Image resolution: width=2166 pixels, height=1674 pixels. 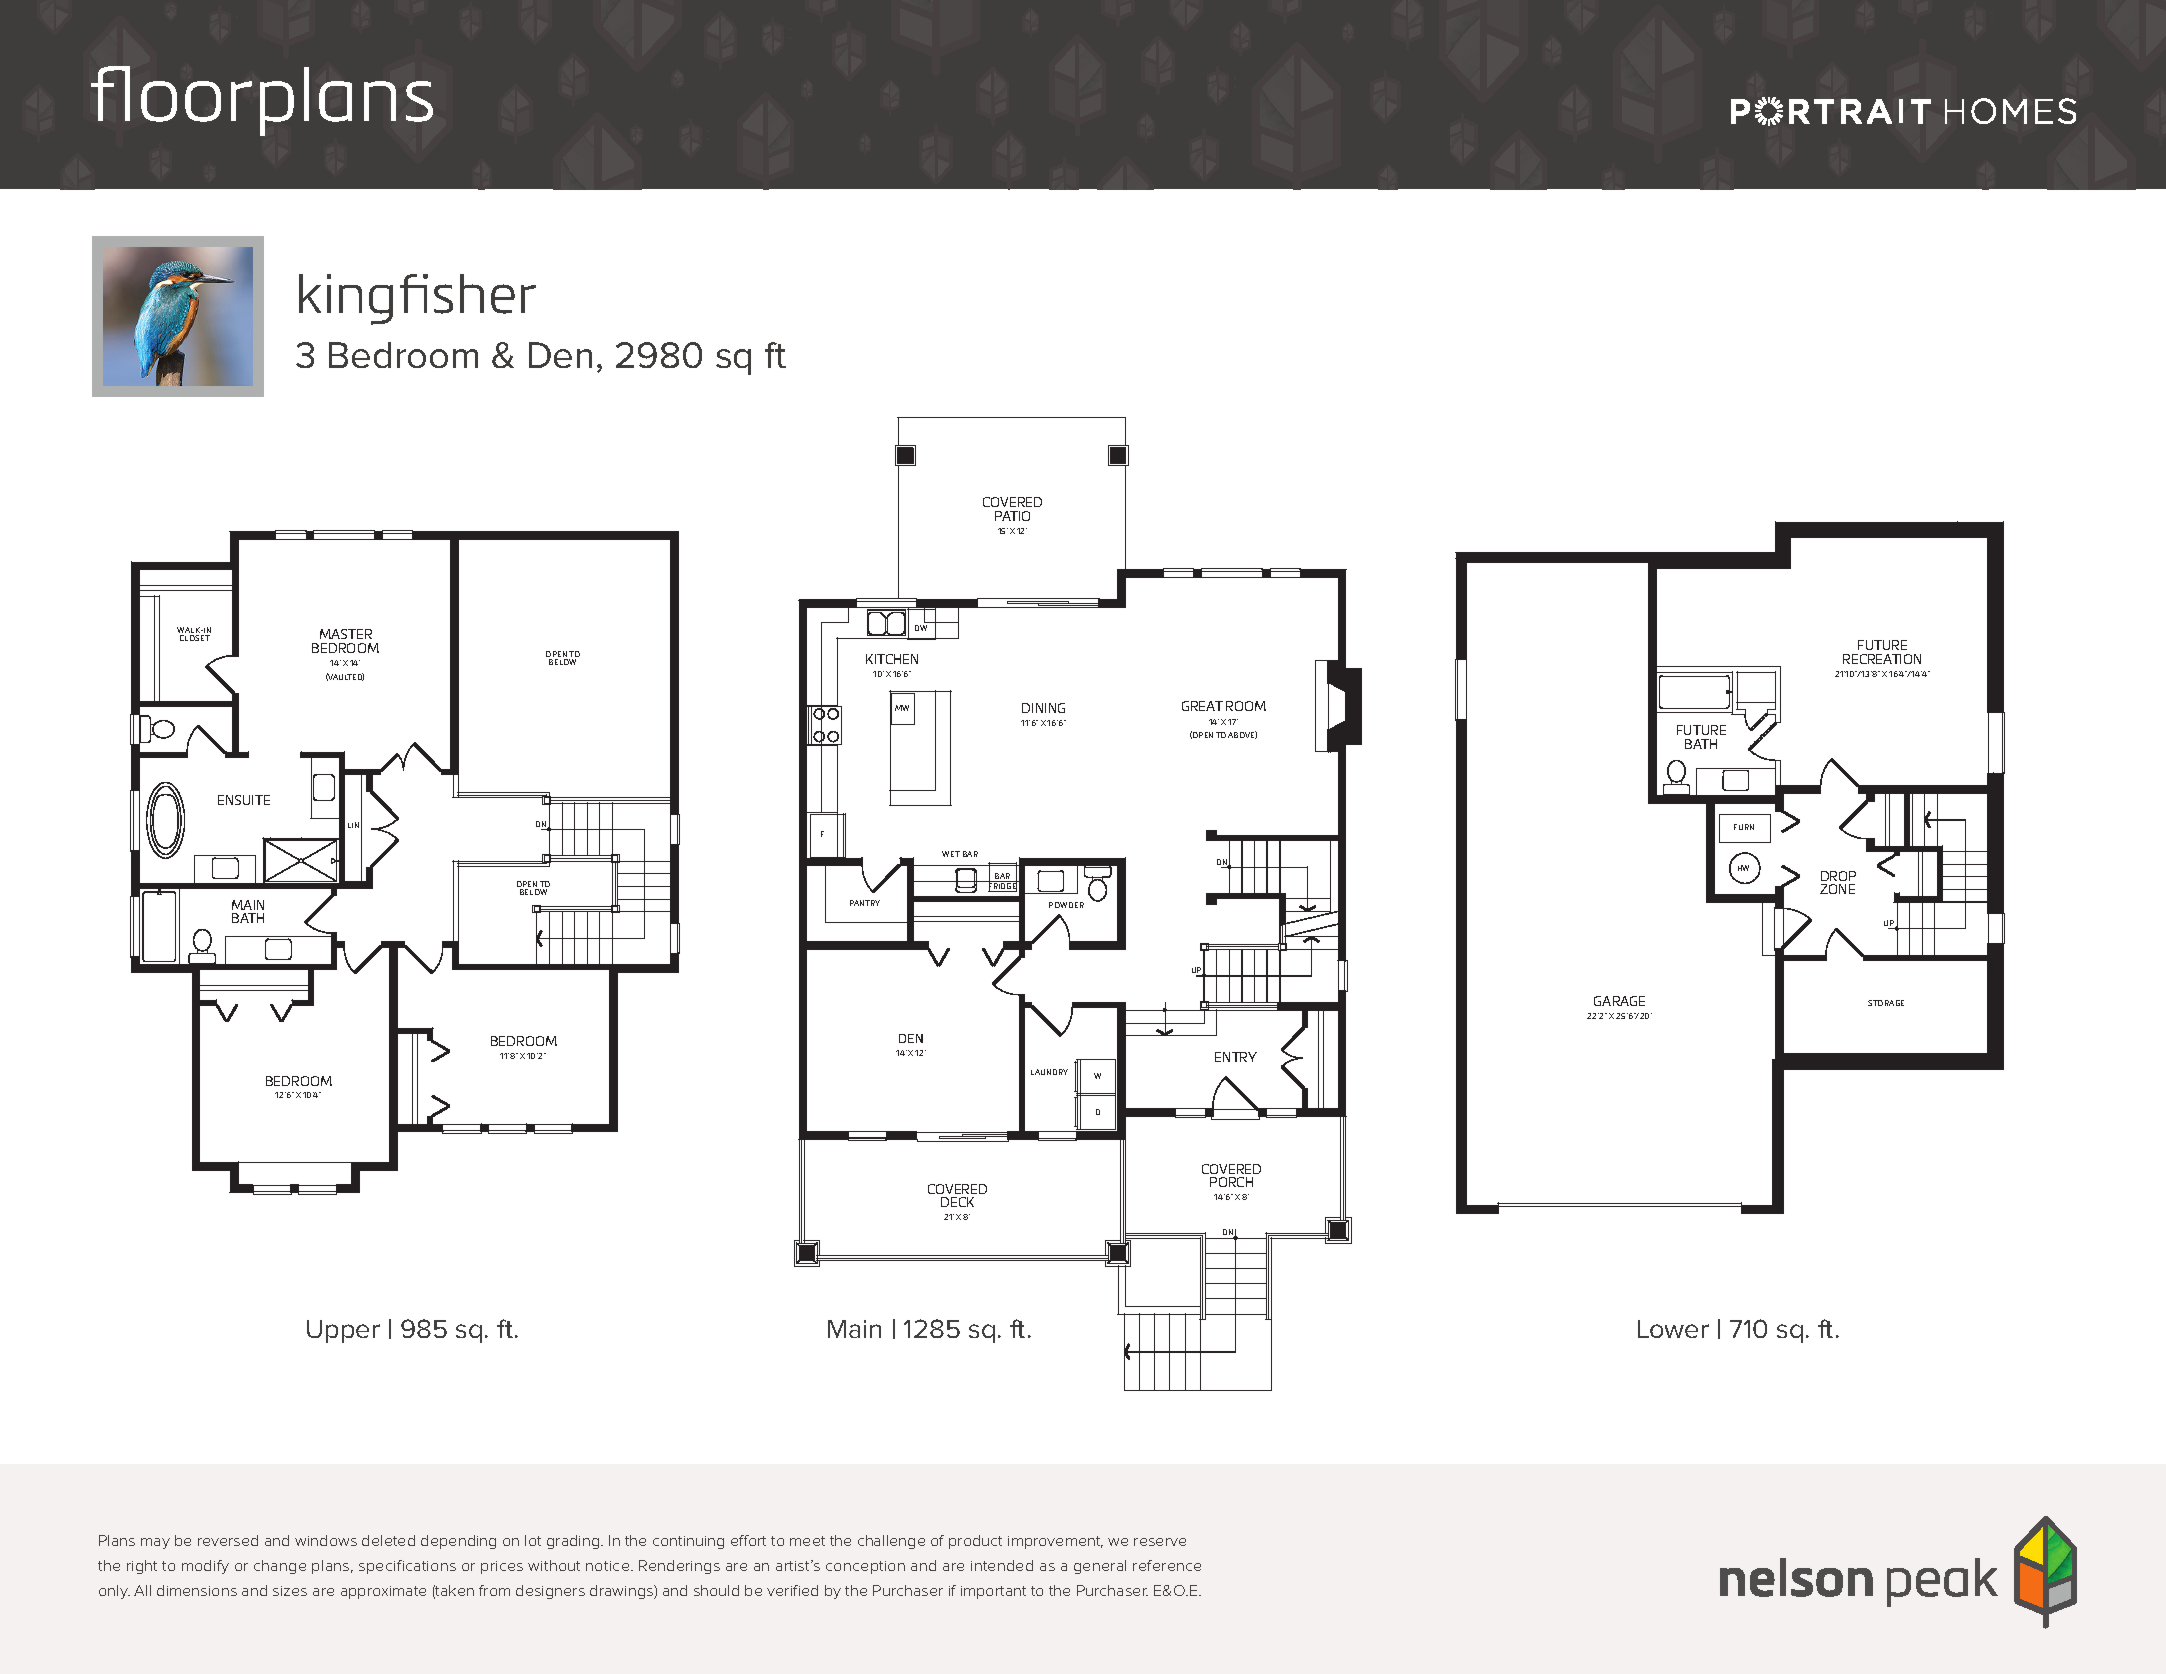 What do you see at coordinates (485, 294) in the screenshot?
I see `sher` at bounding box center [485, 294].
